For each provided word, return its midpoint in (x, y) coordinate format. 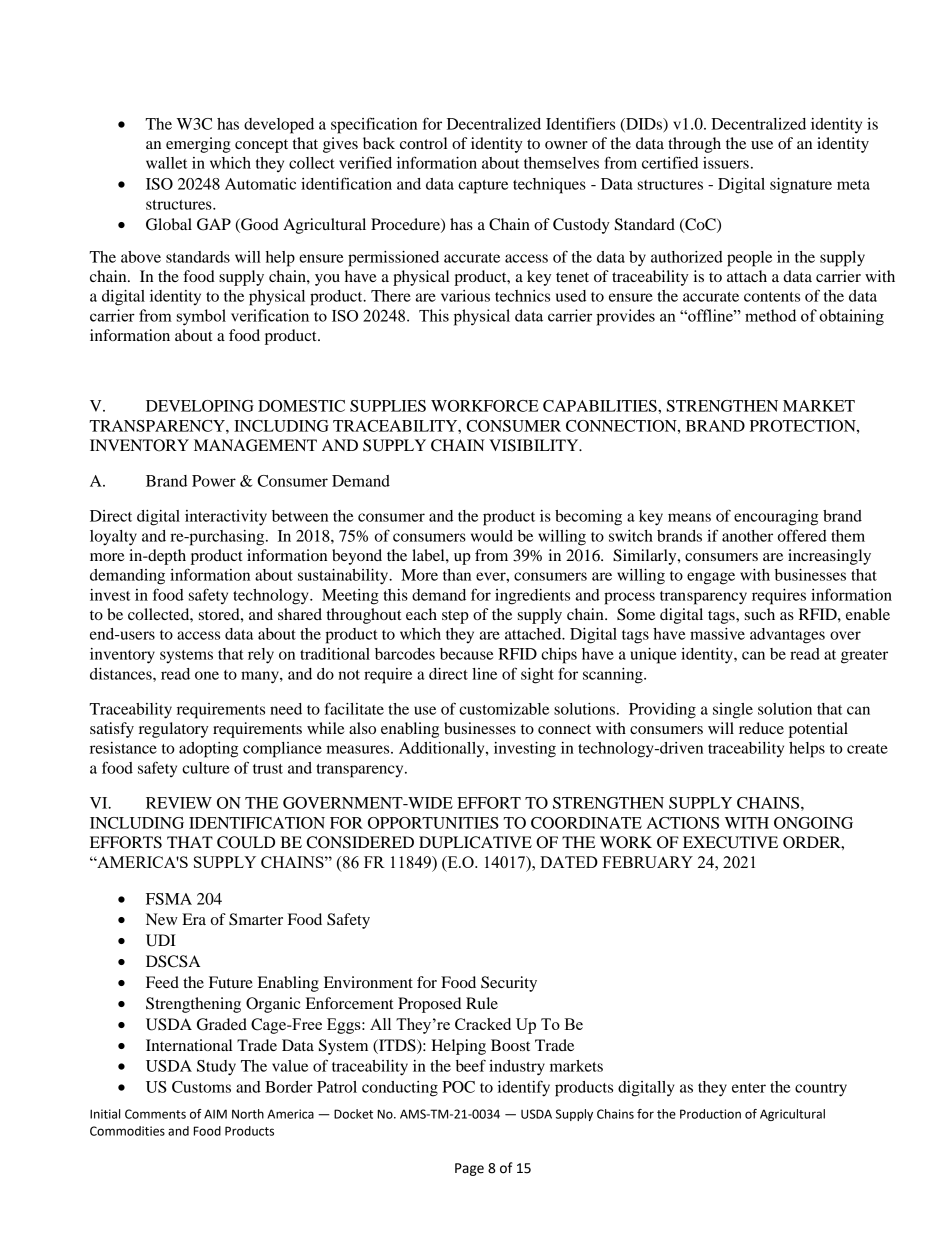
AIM (215, 1114)
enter (749, 1088)
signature (801, 186)
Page (469, 1169)
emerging (198, 145)
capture (483, 187)
